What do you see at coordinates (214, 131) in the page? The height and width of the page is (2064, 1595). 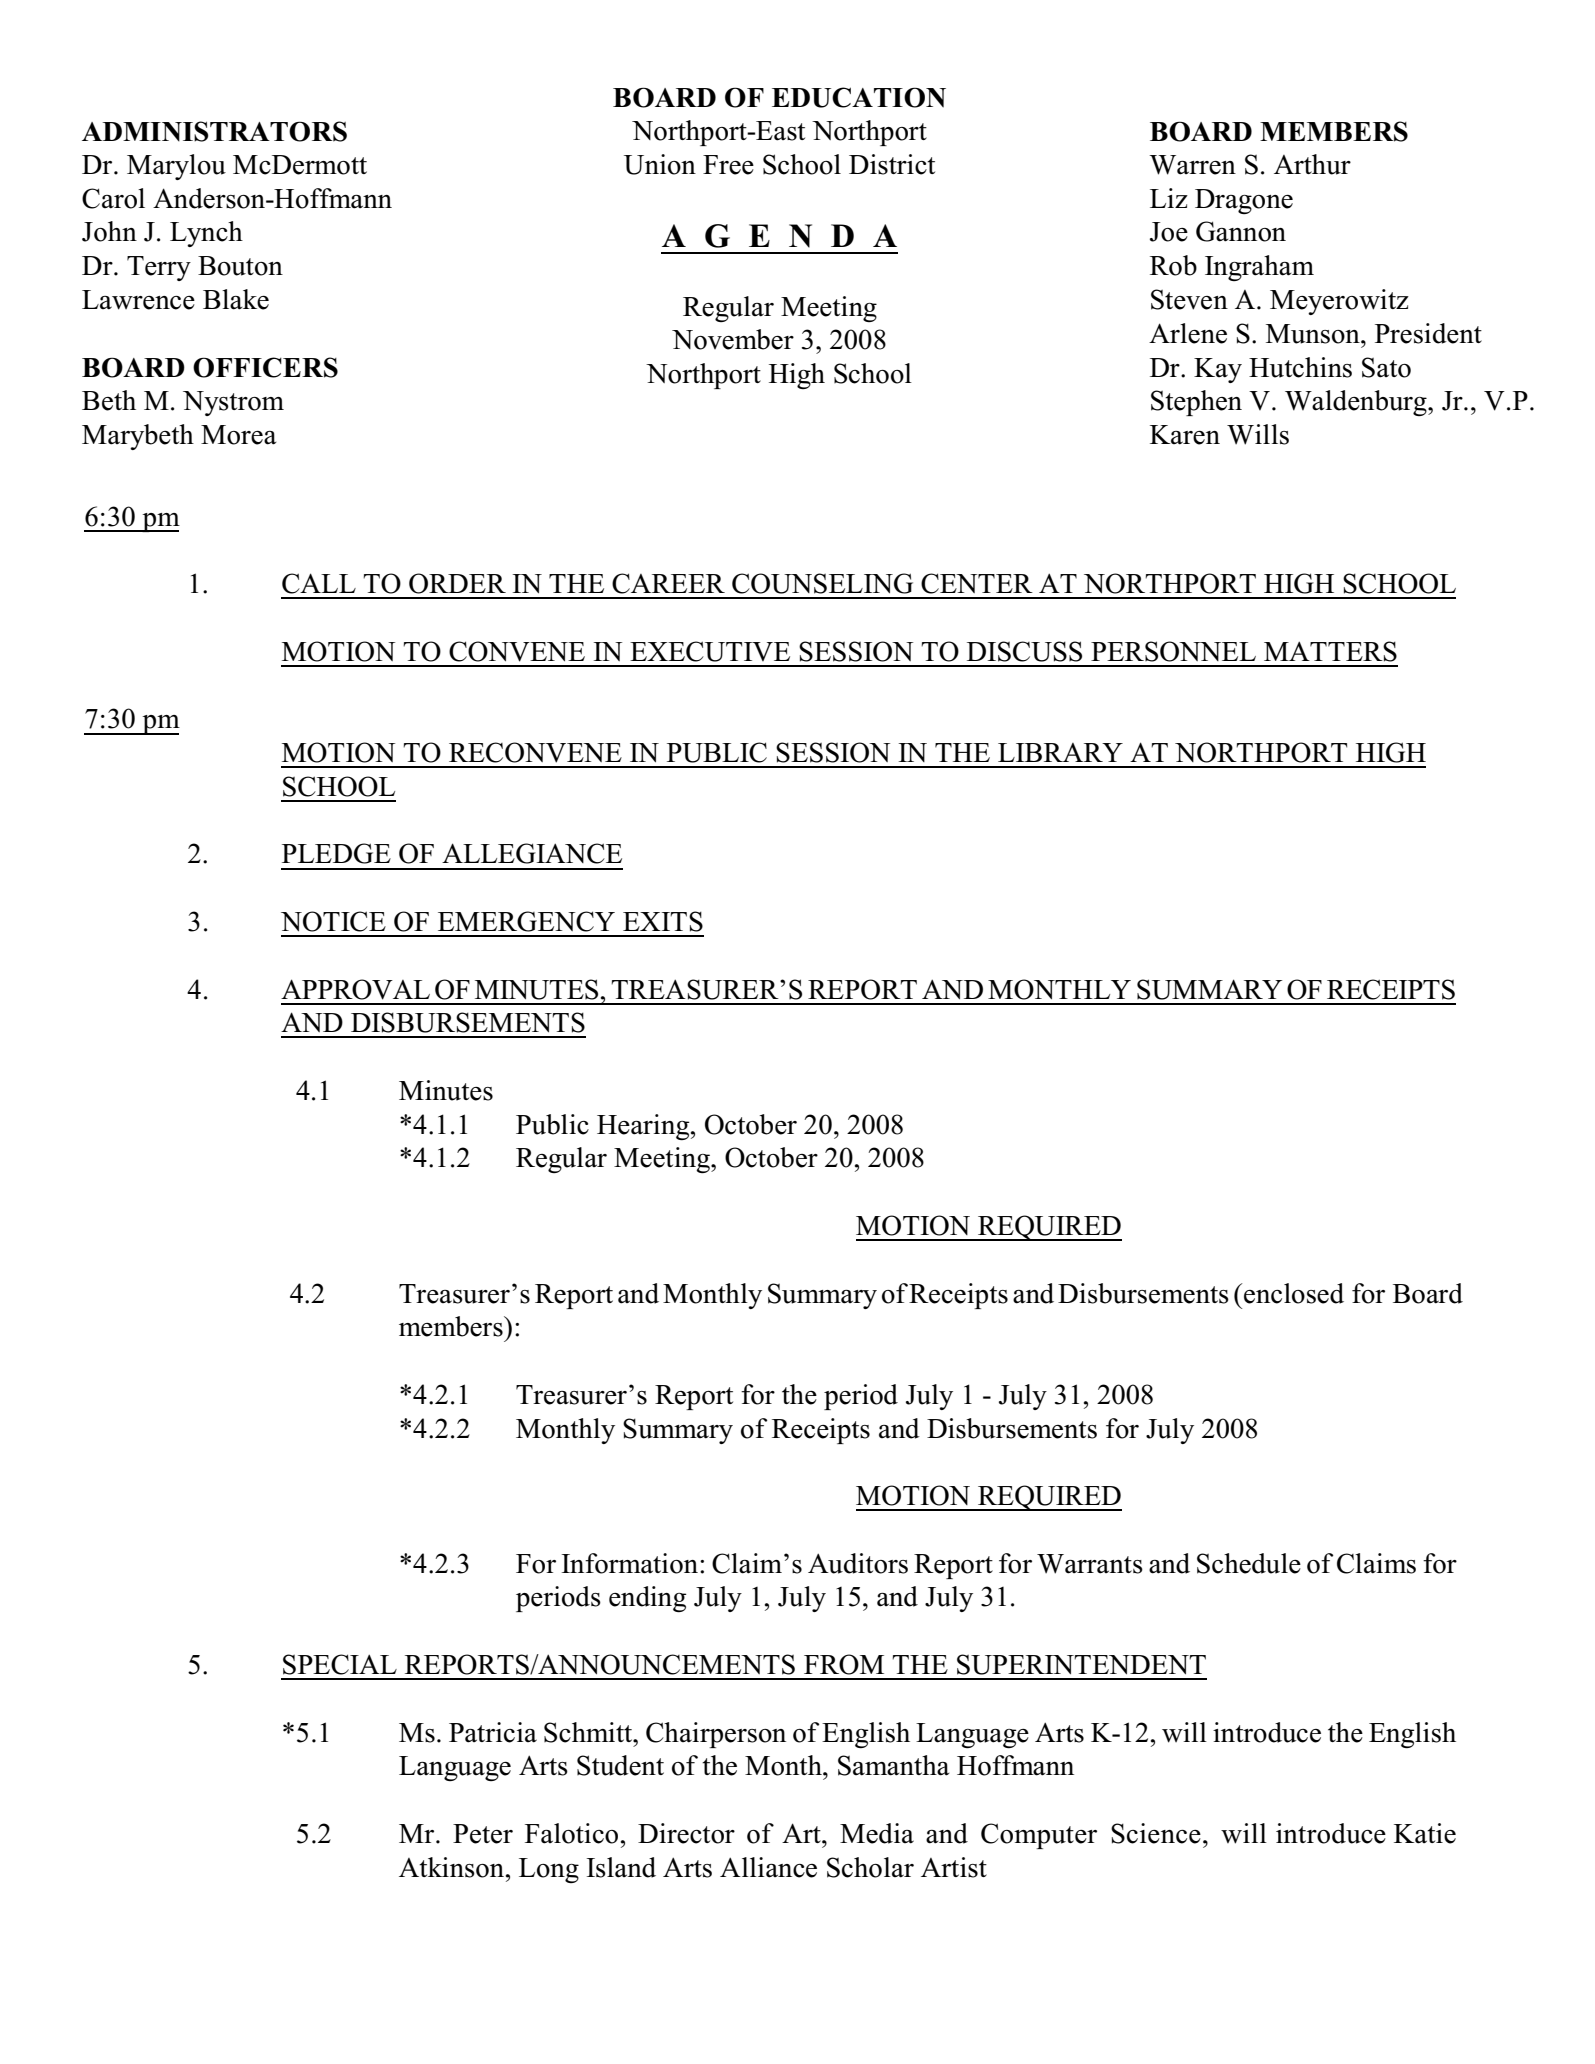 I see `ADMINISTRATORS` at bounding box center [214, 131].
